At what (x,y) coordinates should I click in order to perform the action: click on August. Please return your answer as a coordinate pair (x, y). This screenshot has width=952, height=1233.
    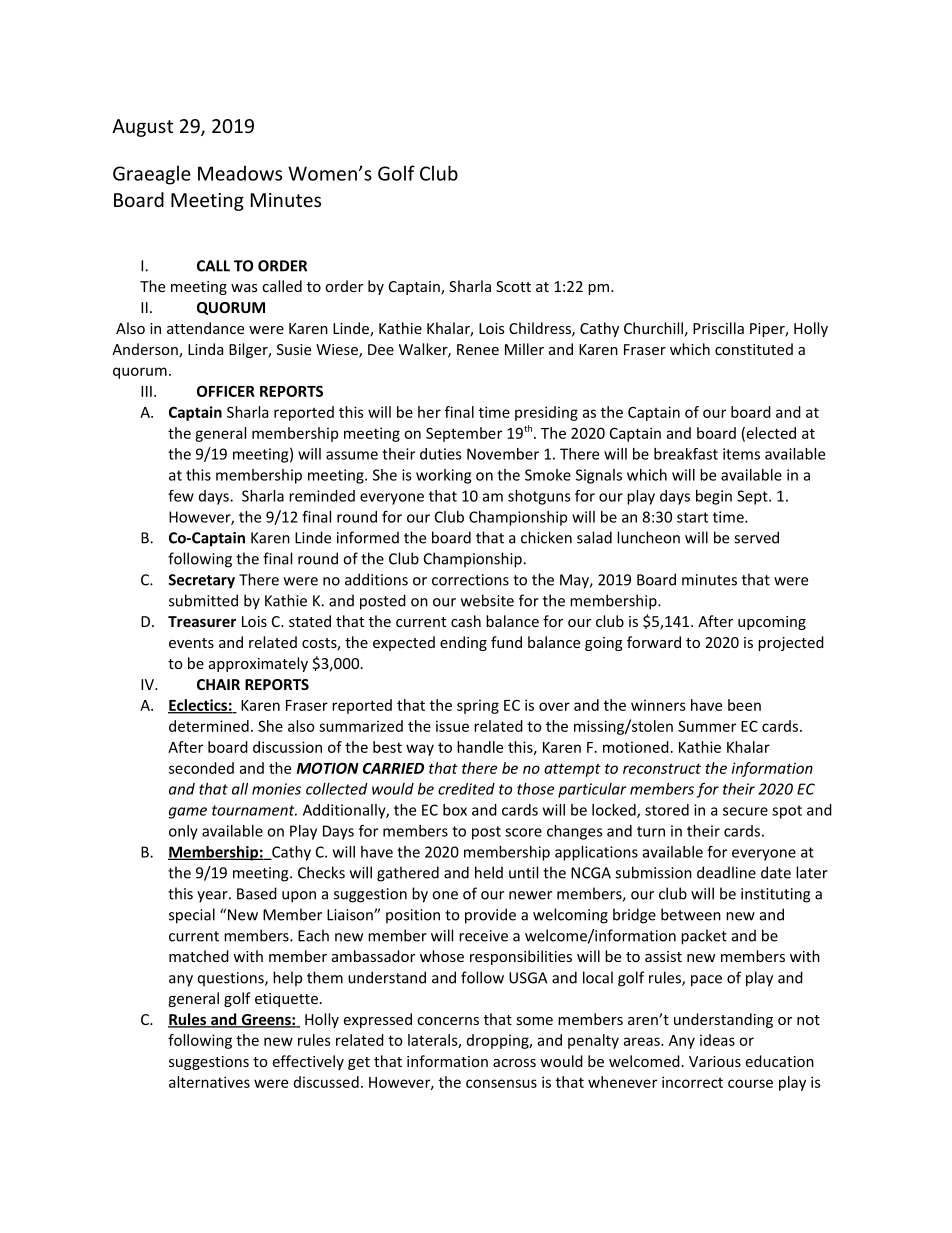
    Looking at the image, I should click on (142, 128).
